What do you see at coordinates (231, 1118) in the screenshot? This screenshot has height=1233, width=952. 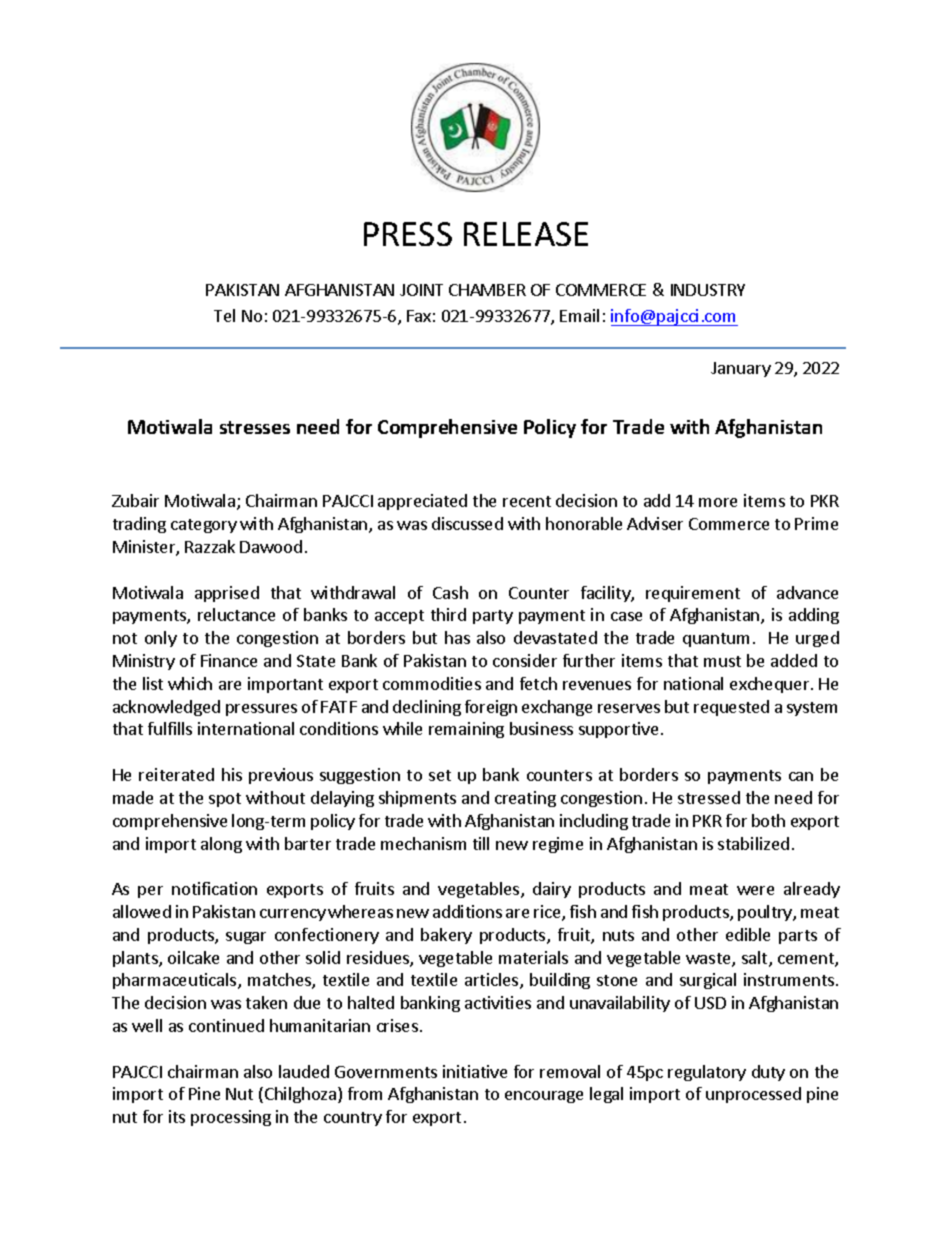 I see `processing` at bounding box center [231, 1118].
